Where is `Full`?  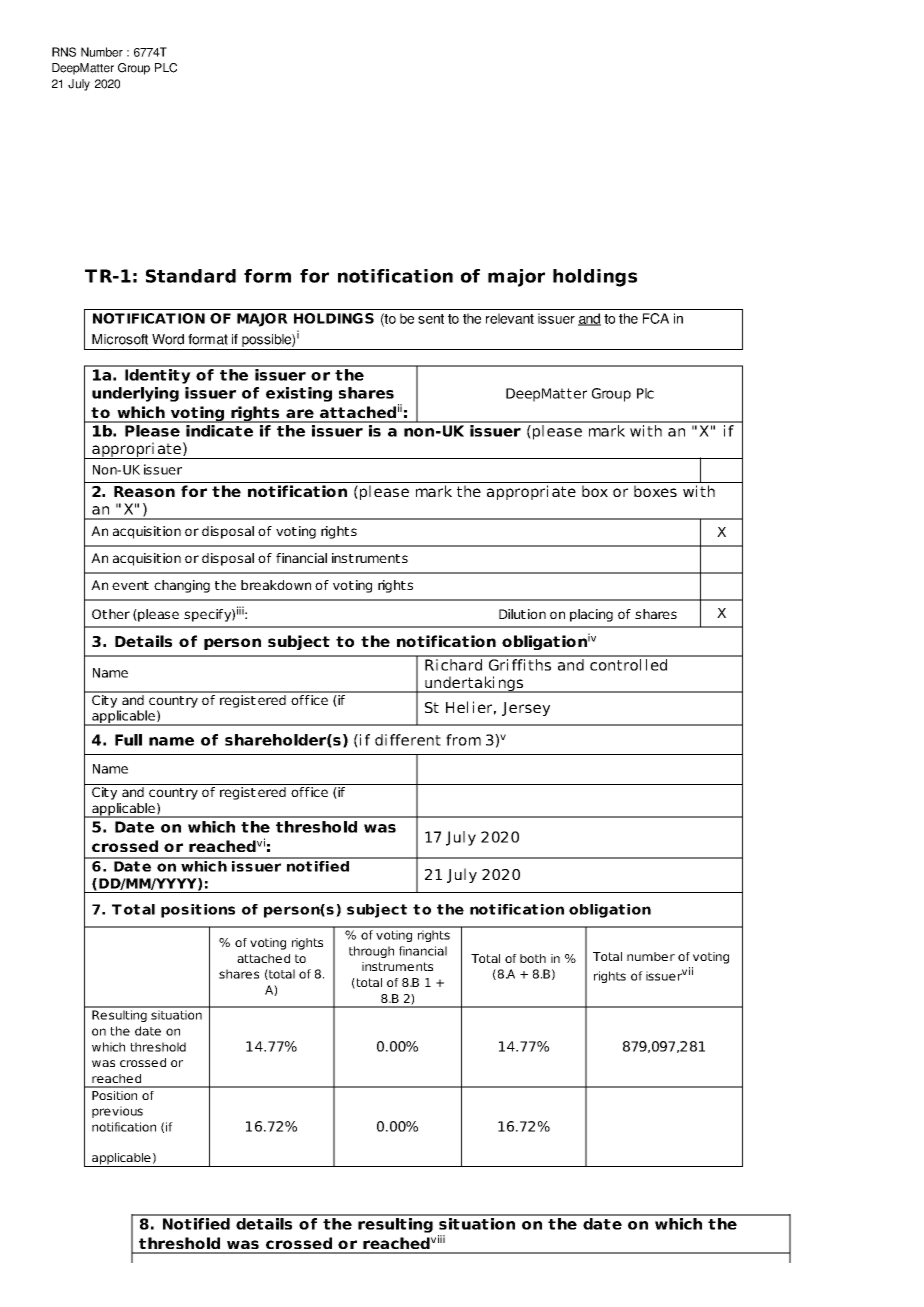
Full is located at coordinates (128, 740).
